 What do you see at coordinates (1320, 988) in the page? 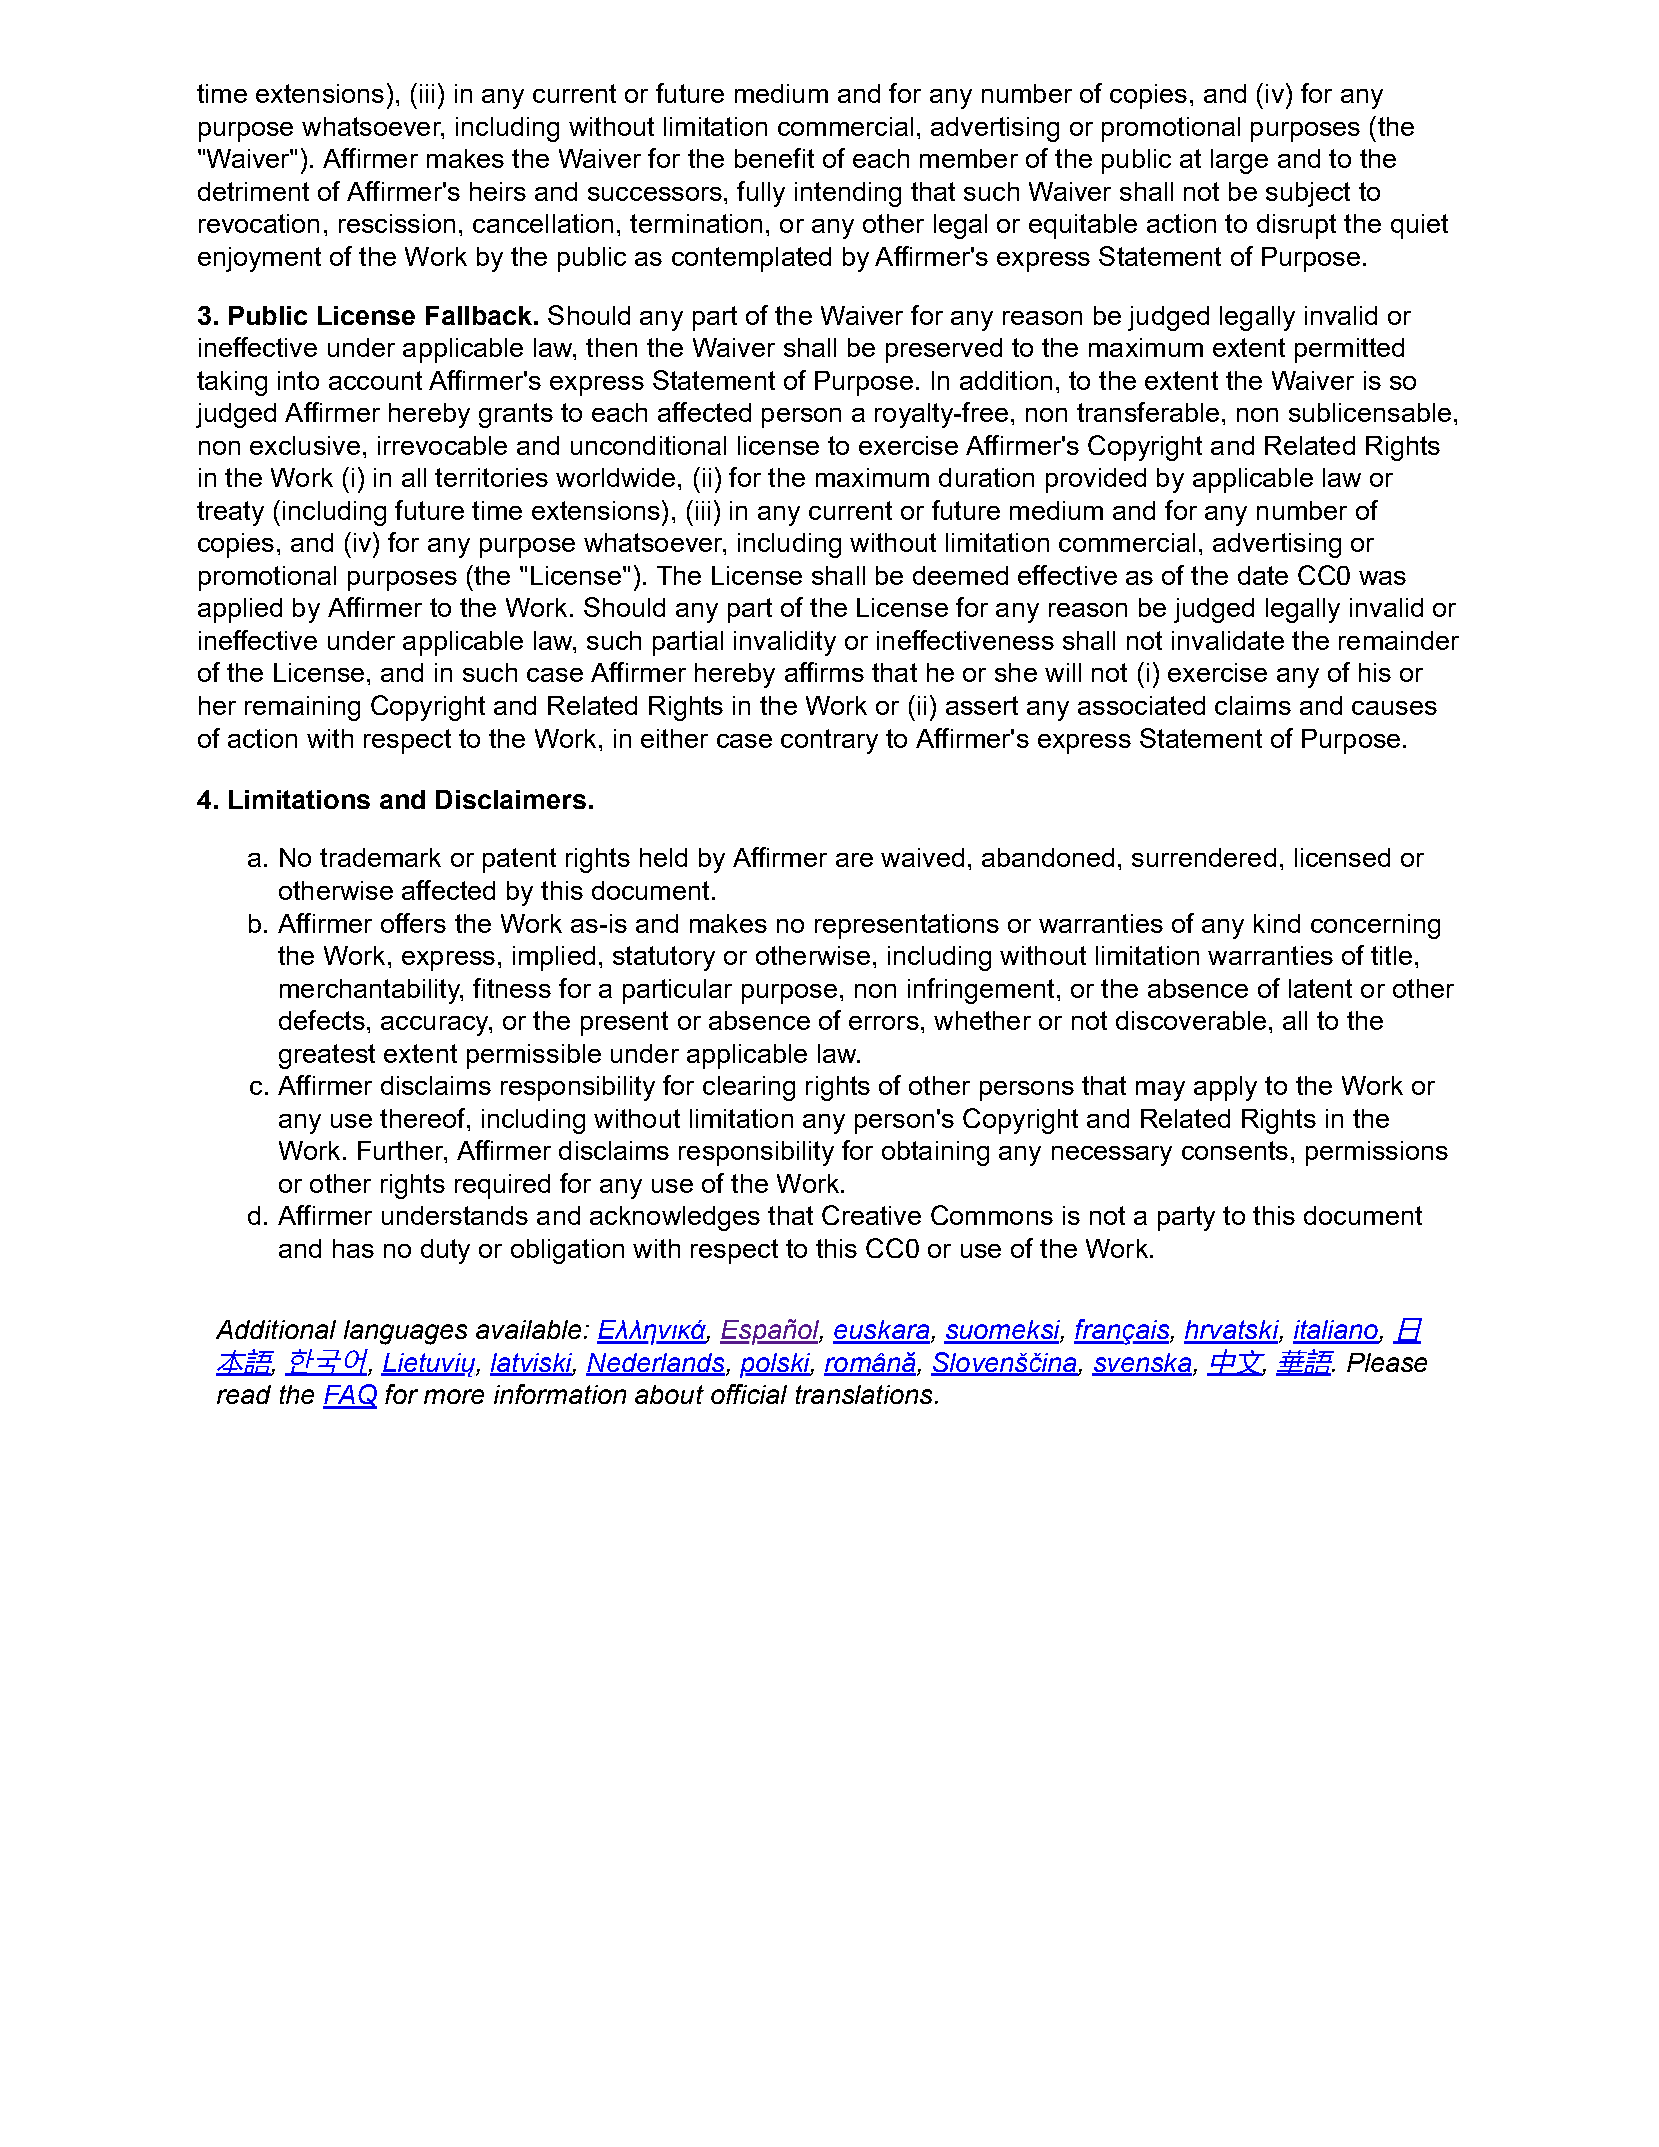
I see `latent` at bounding box center [1320, 988].
